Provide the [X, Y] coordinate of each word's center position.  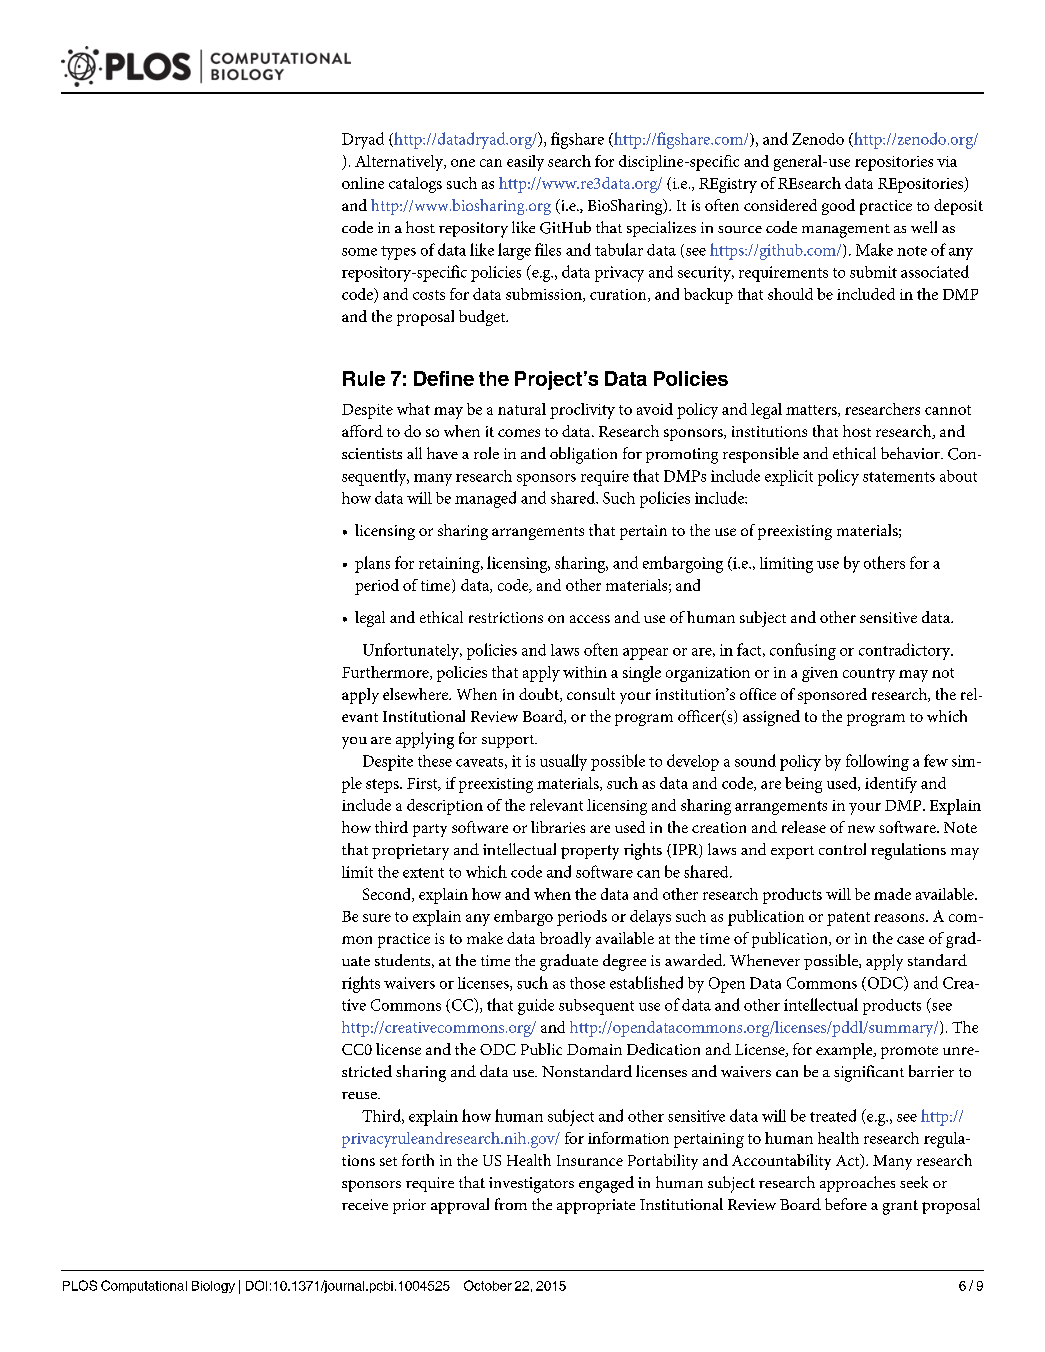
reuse [360, 1095]
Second [388, 895]
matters [812, 411]
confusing [803, 651]
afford [362, 431]
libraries [558, 827]
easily [525, 163]
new [861, 829]
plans [372, 564]
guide [536, 1007]
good [838, 207]
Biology [213, 1287]
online [363, 183]
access [590, 619]
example [845, 1051]
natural [522, 409]
